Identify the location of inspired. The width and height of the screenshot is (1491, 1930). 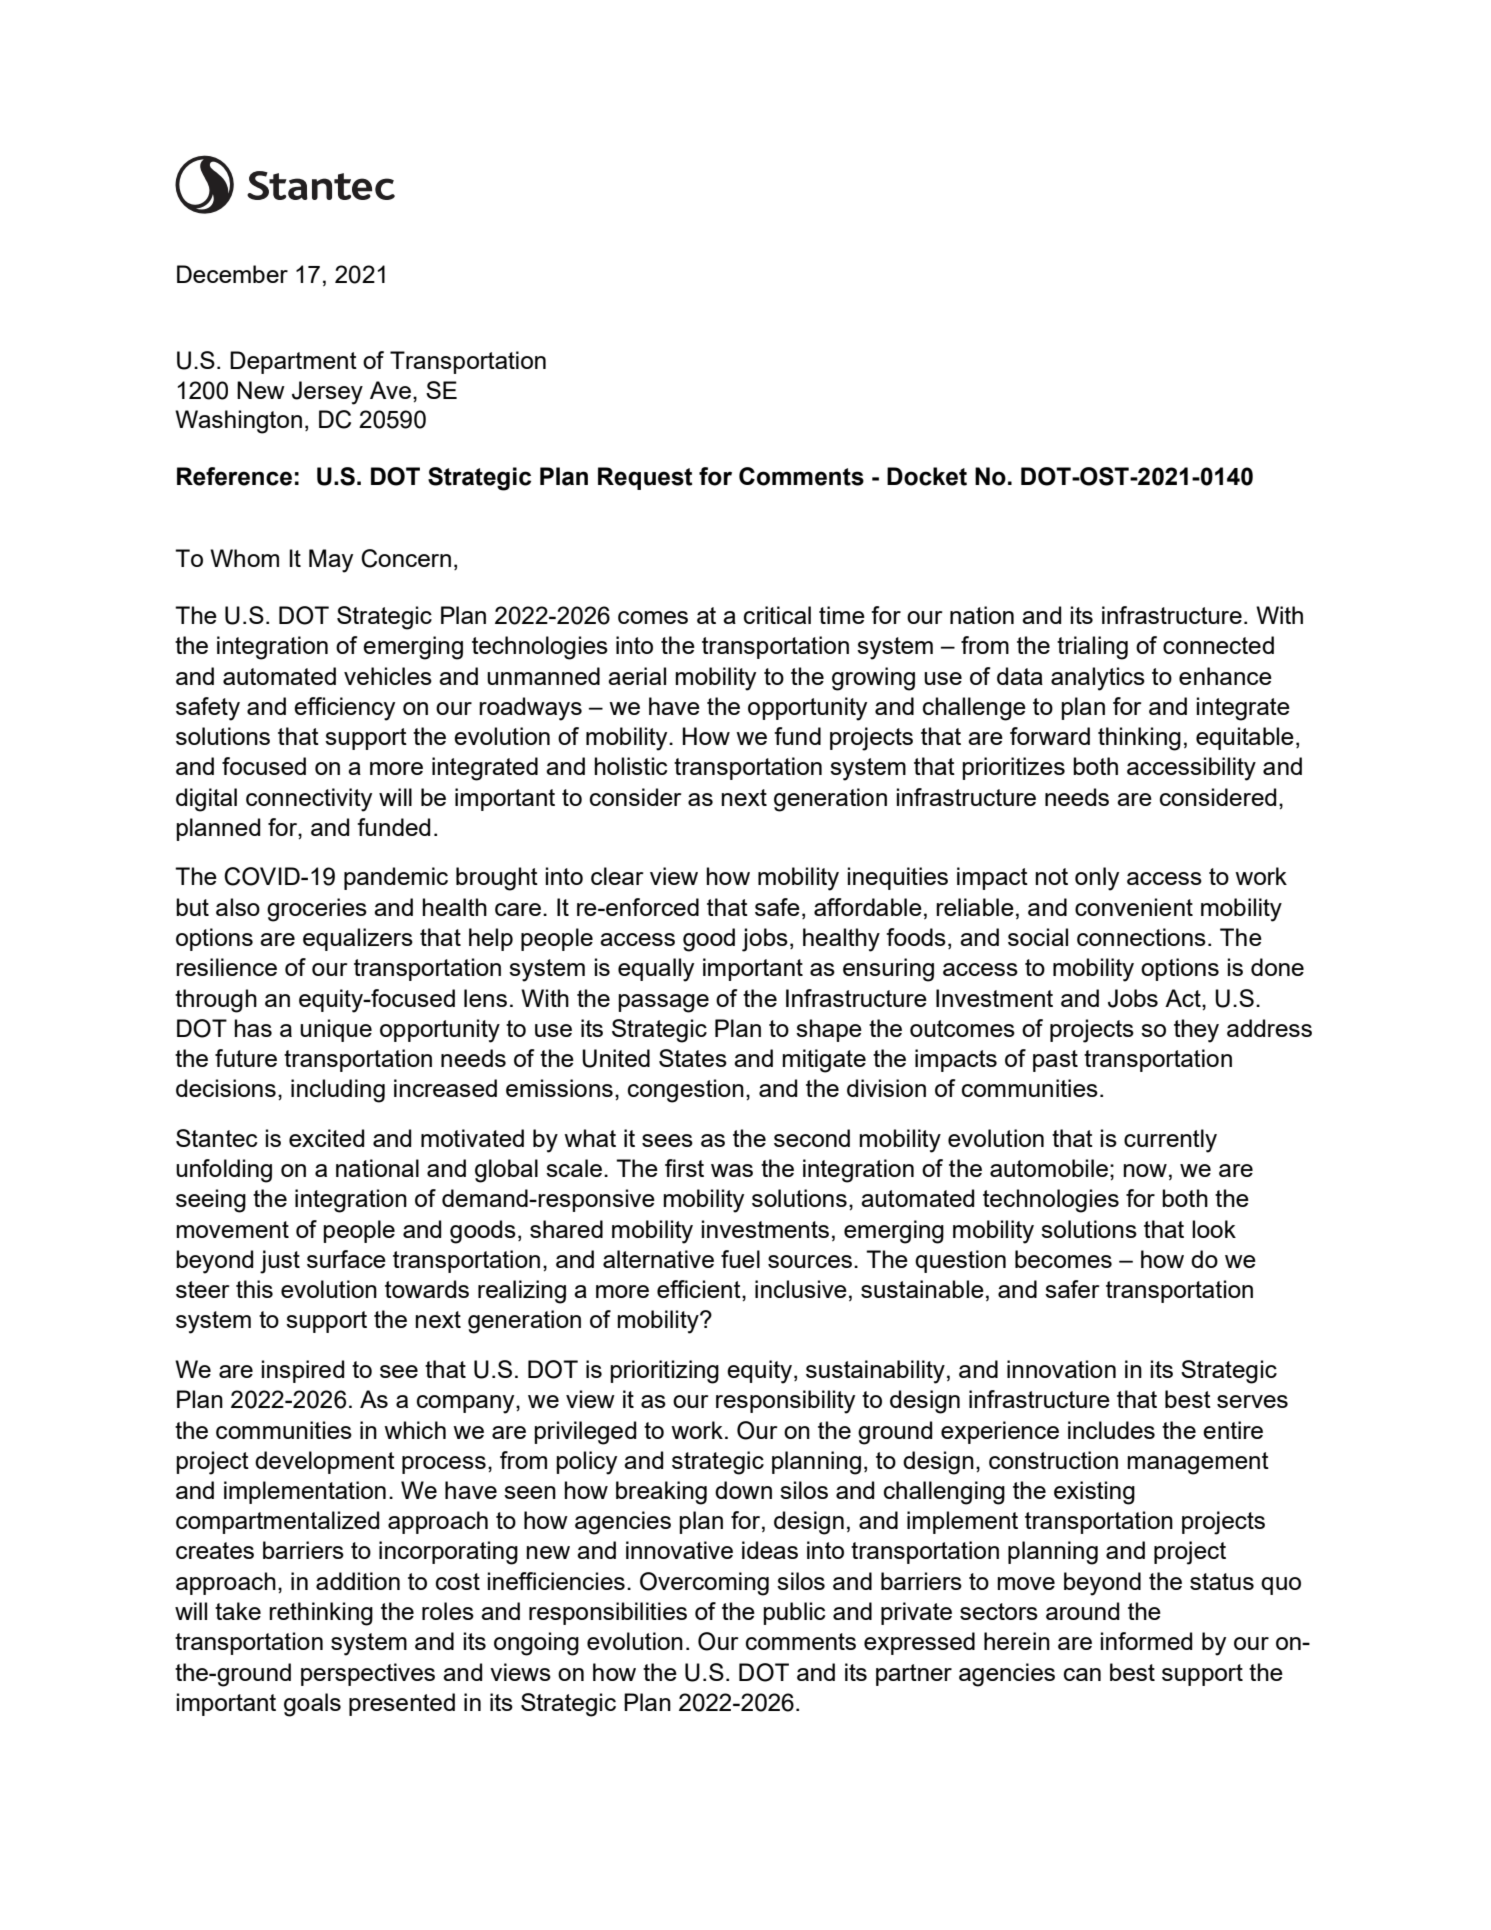
(303, 1371).
